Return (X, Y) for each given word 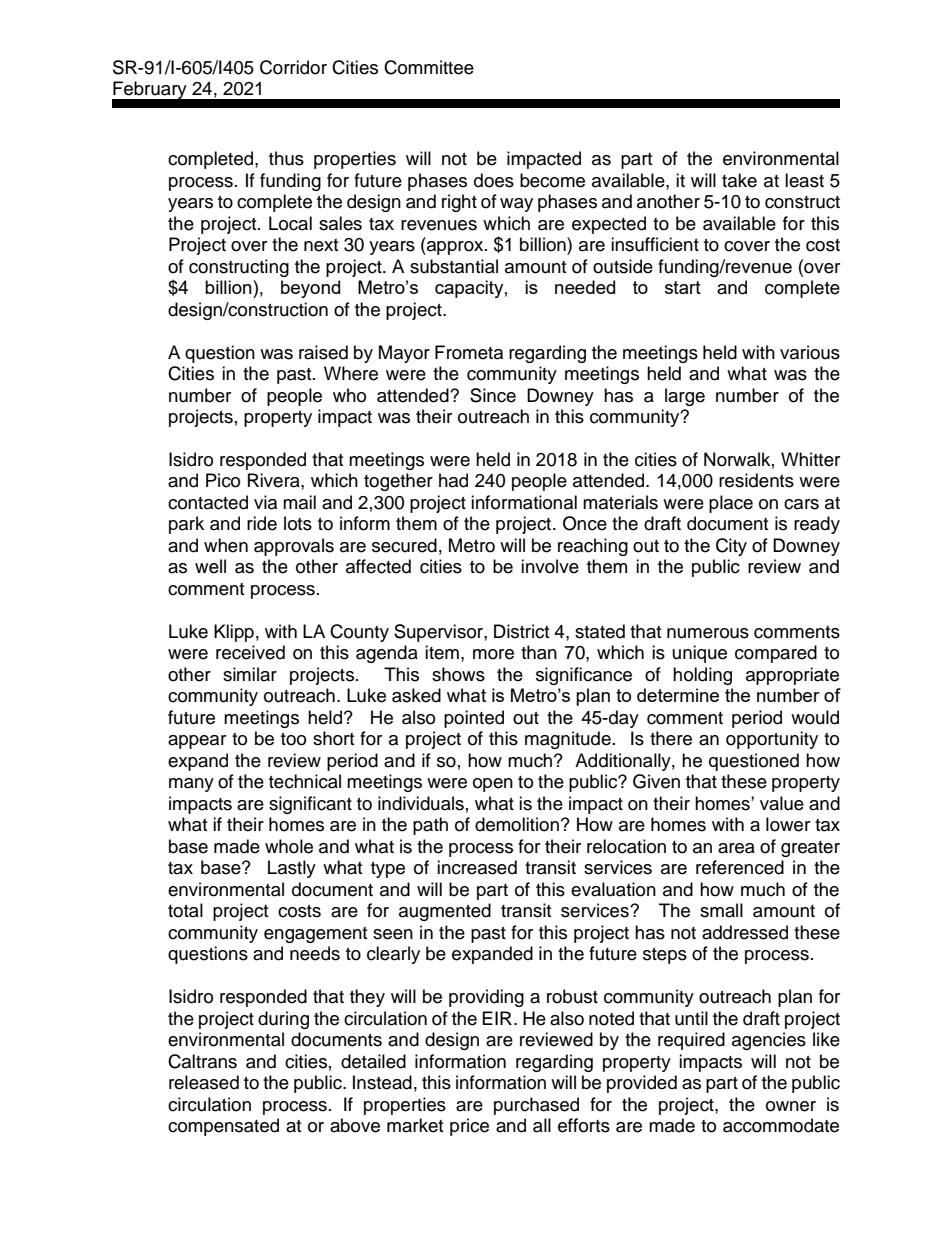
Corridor (293, 67)
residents (756, 480)
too (293, 739)
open (493, 785)
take (739, 180)
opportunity (772, 740)
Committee (429, 67)
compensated (223, 1127)
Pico (223, 480)
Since (493, 395)
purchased (536, 1106)
